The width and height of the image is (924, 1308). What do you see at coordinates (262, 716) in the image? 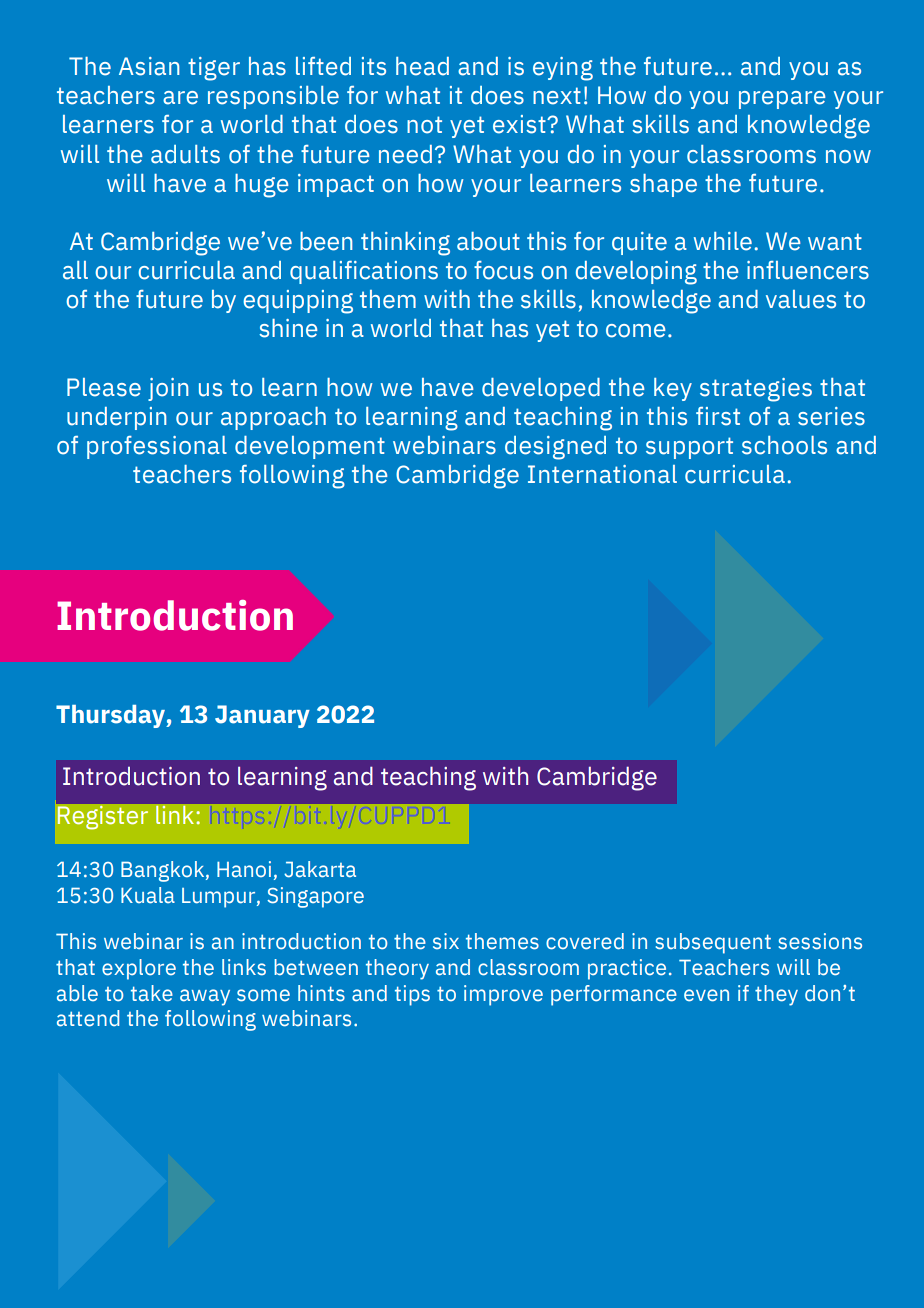
I see `January` at bounding box center [262, 716].
